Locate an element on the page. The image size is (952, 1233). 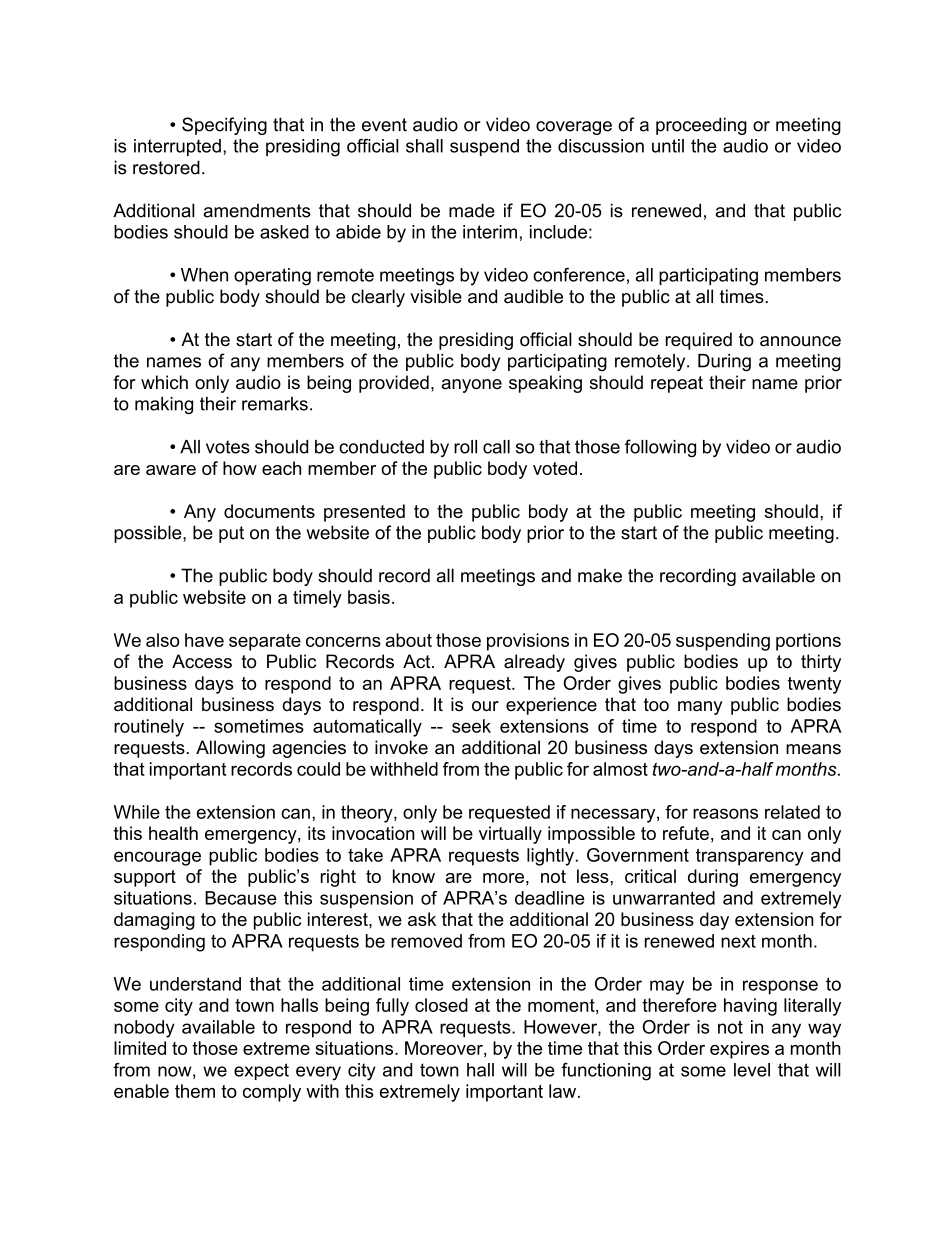
put is located at coordinates (231, 534).
